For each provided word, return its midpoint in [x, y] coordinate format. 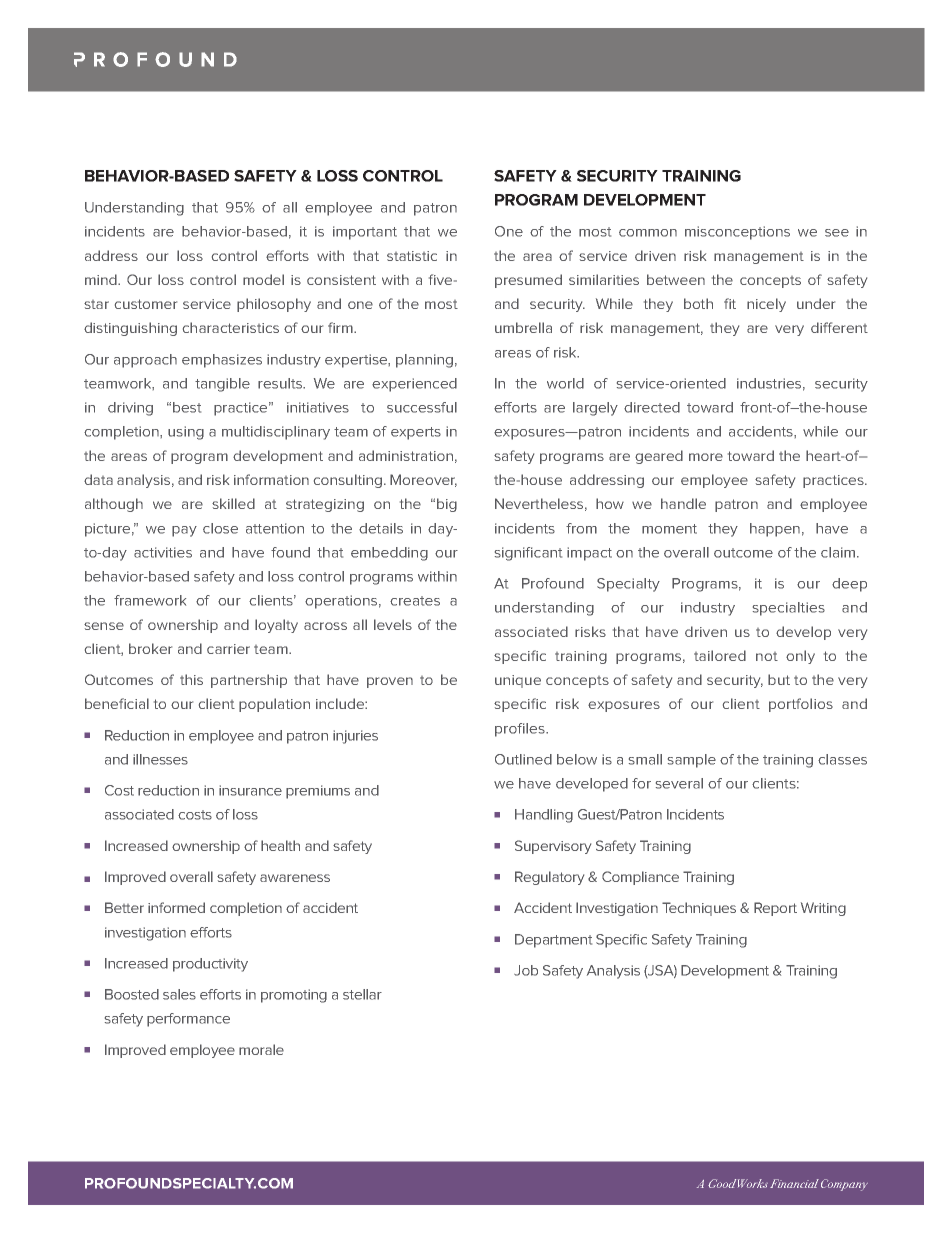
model [263, 279]
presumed [528, 281]
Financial [794, 1183]
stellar [362, 994]
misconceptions [737, 233]
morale [261, 1049]
